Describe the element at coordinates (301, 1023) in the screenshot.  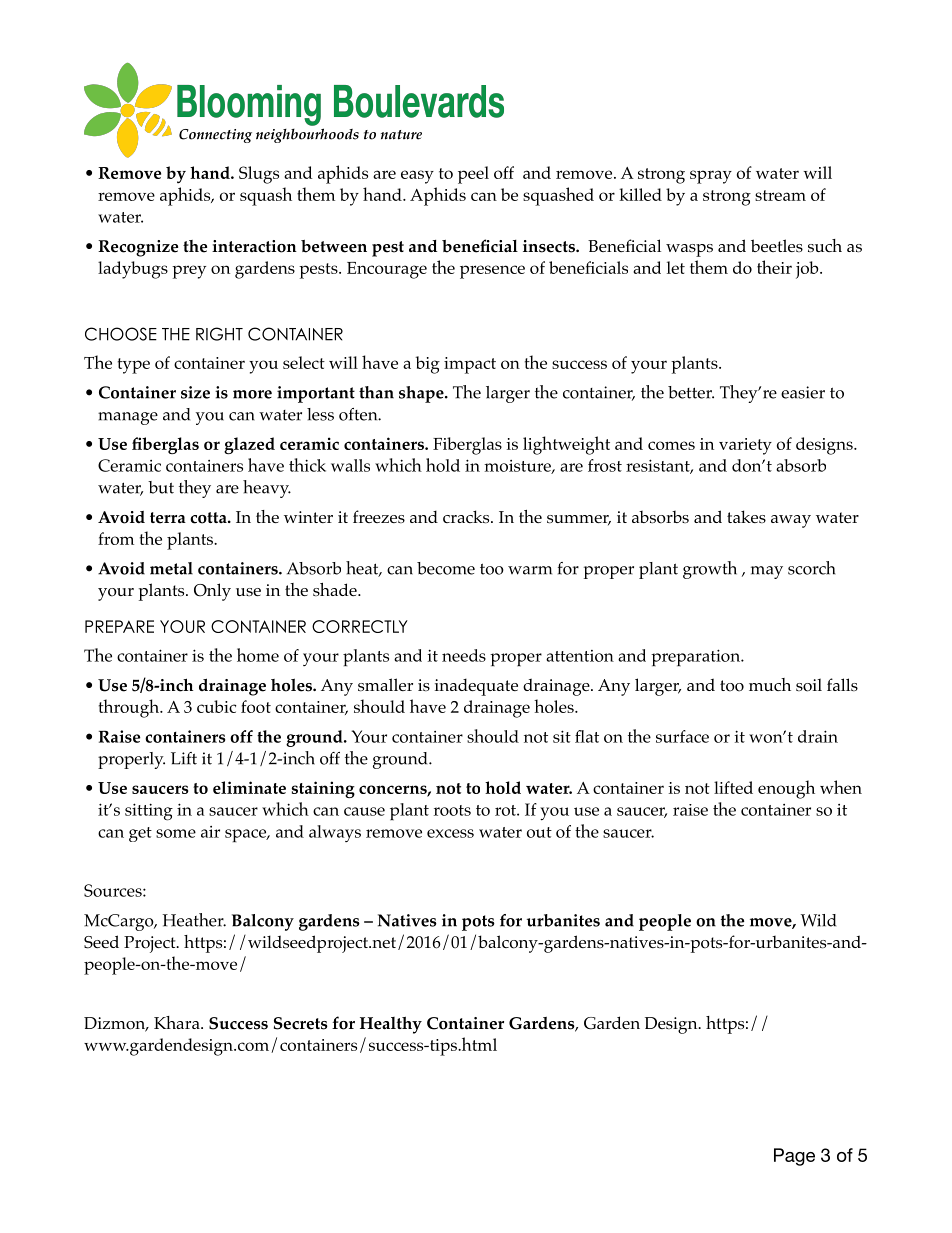
I see `Secrets` at that location.
